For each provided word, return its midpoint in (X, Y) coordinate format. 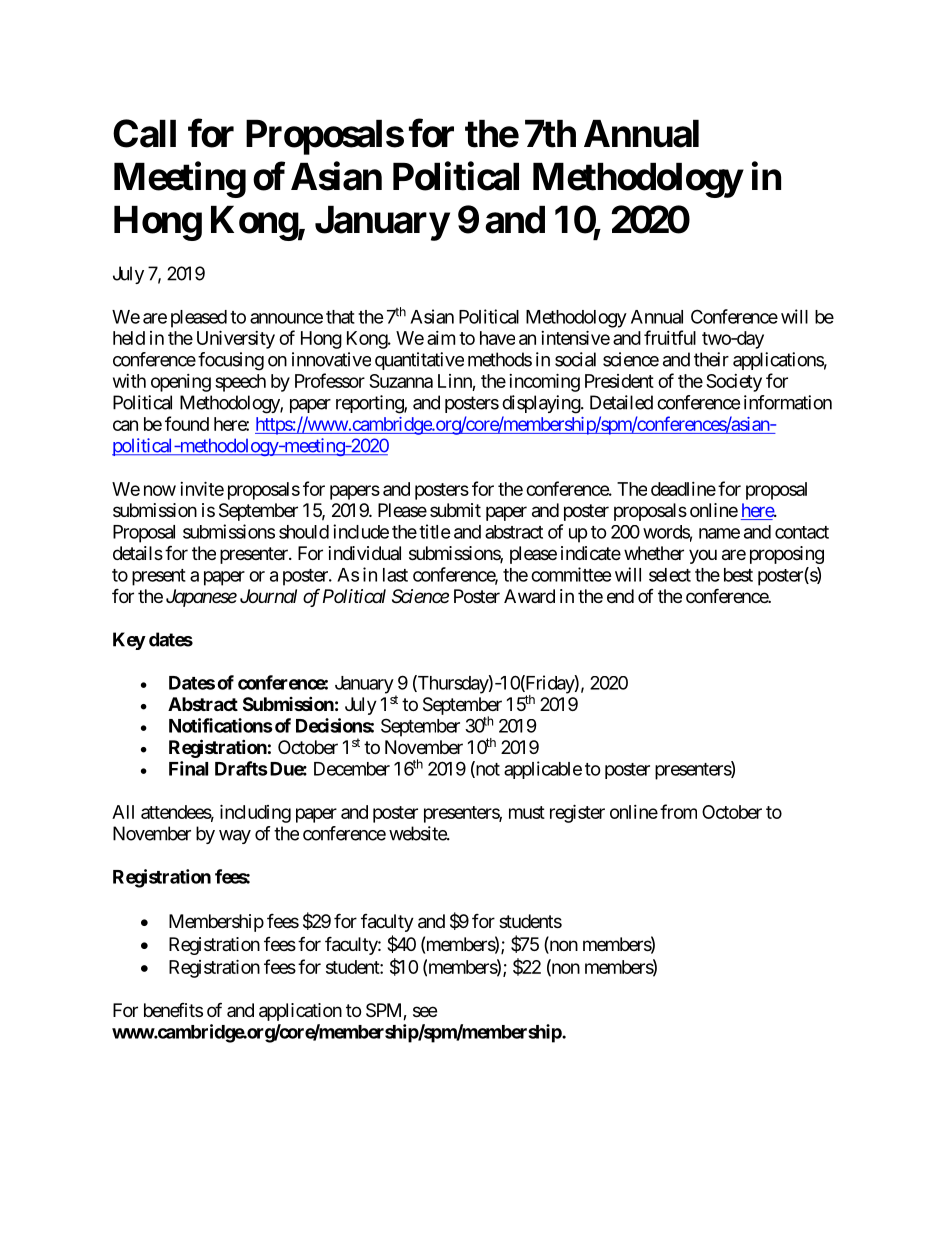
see (425, 1011)
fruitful (670, 337)
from (678, 811)
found (187, 423)
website (418, 833)
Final (188, 768)
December (352, 769)
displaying (542, 404)
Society (734, 383)
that (340, 317)
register (577, 813)
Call (144, 133)
